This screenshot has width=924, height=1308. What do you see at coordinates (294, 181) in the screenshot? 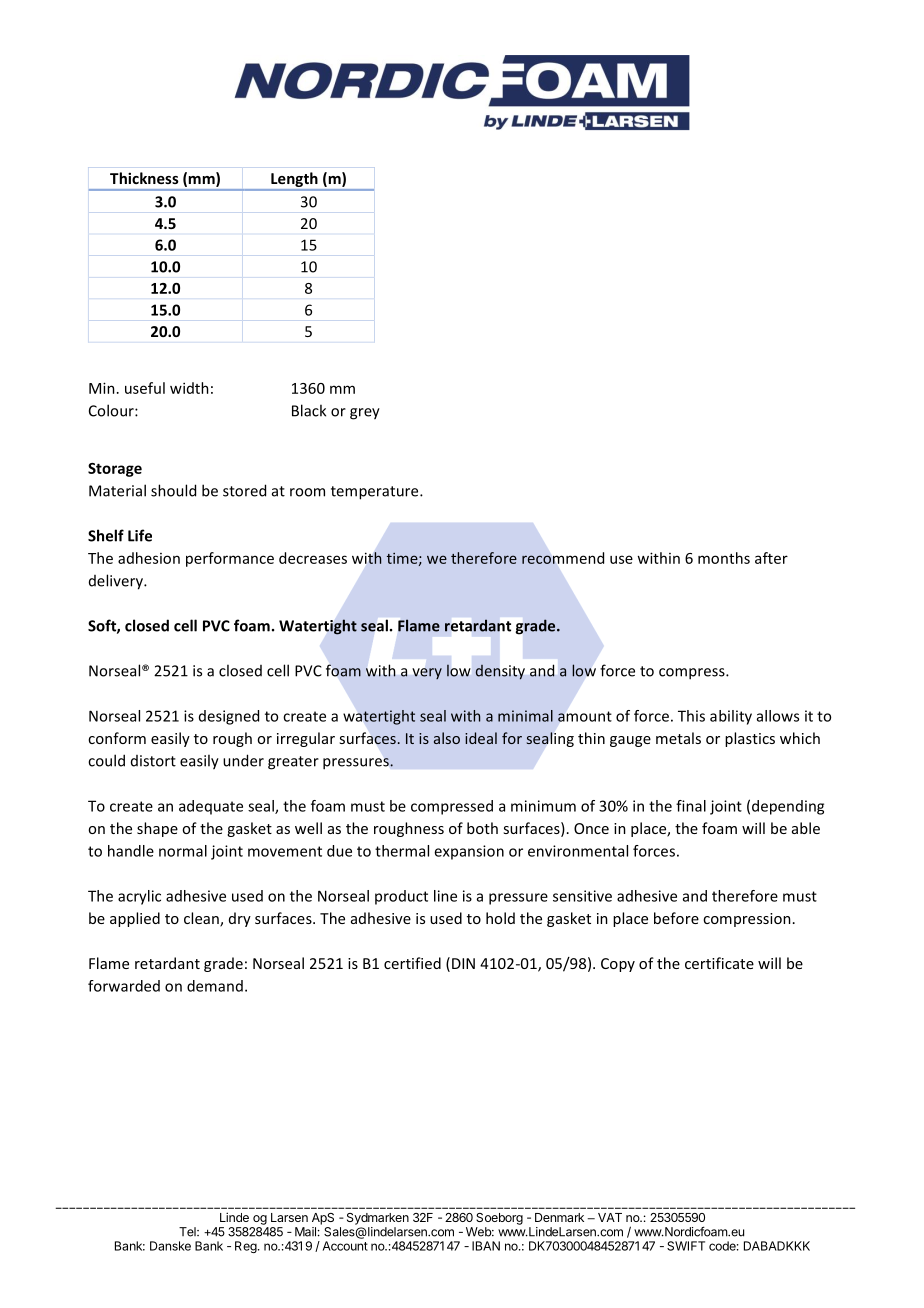
I see `Length` at bounding box center [294, 181].
